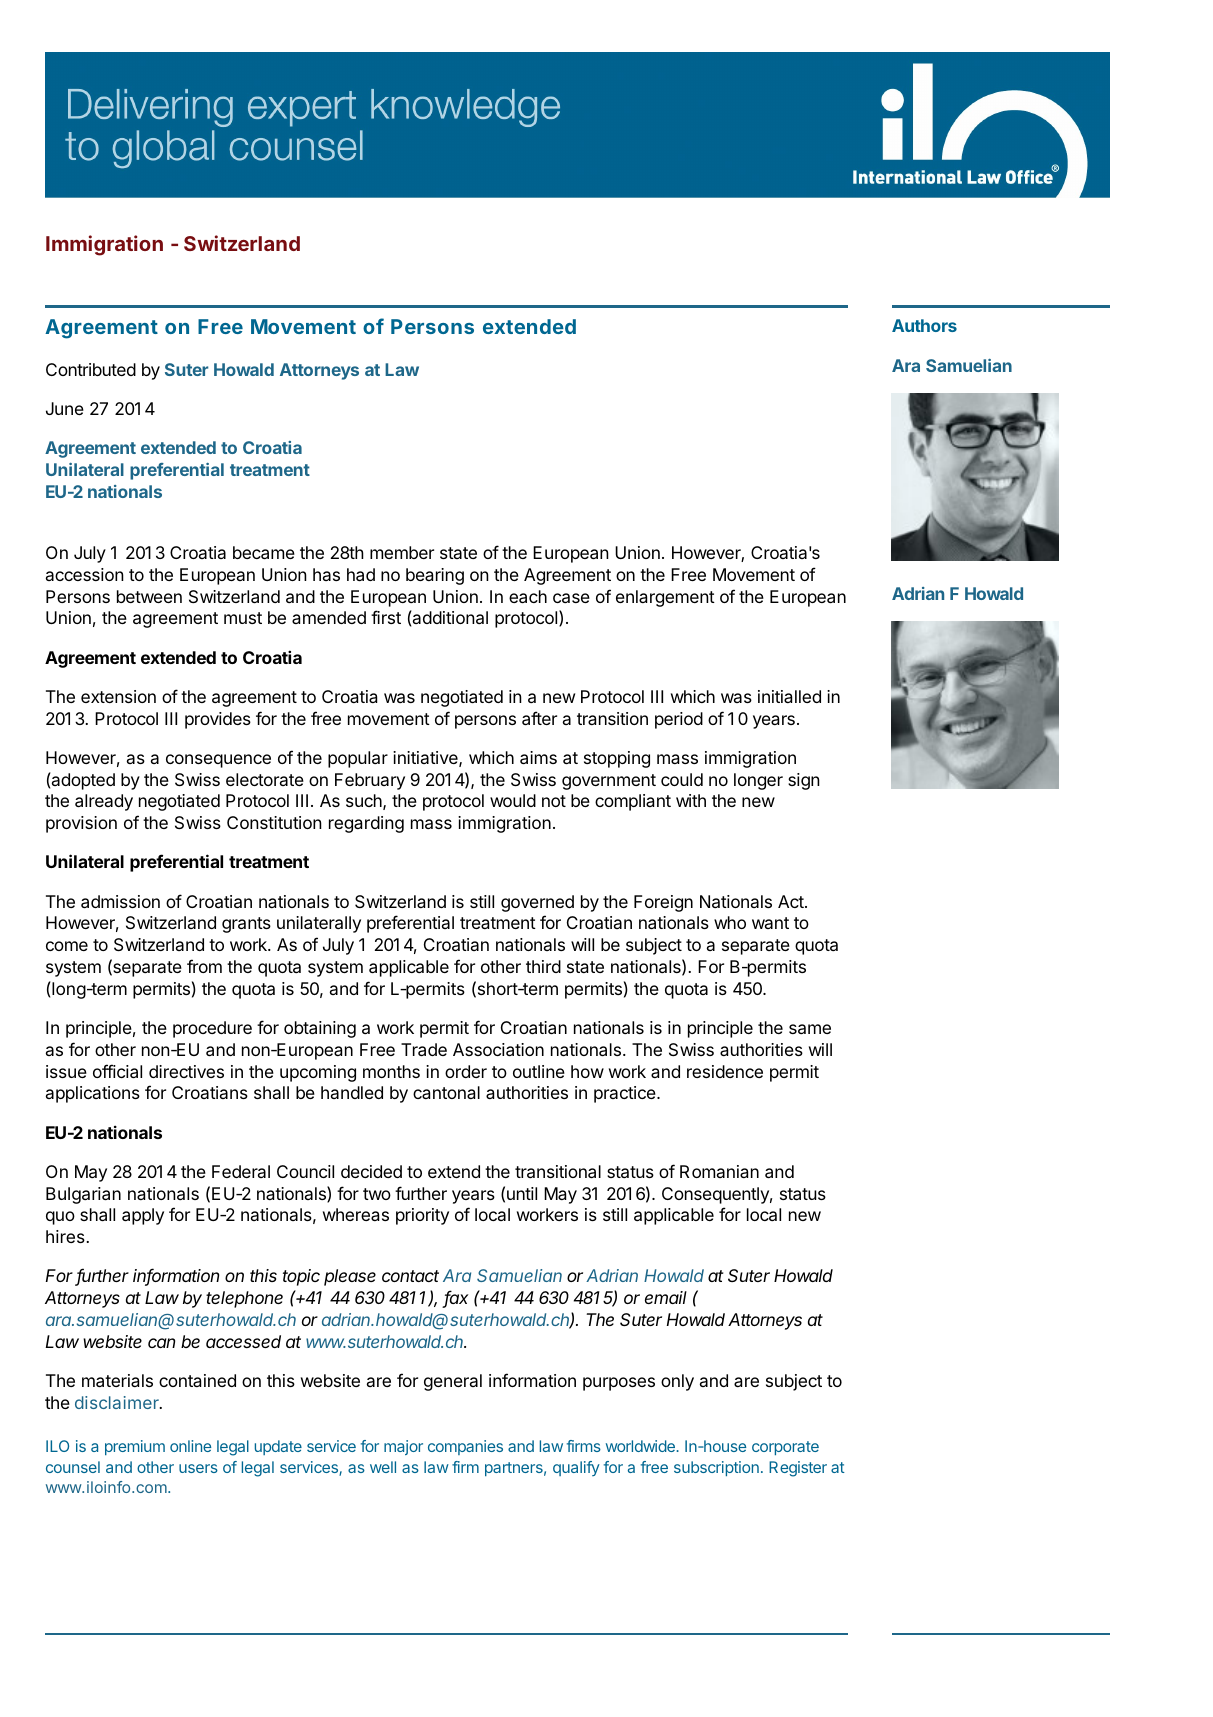 This screenshot has height=1717, width=1213. What do you see at coordinates (402, 552) in the screenshot?
I see `member` at bounding box center [402, 552].
